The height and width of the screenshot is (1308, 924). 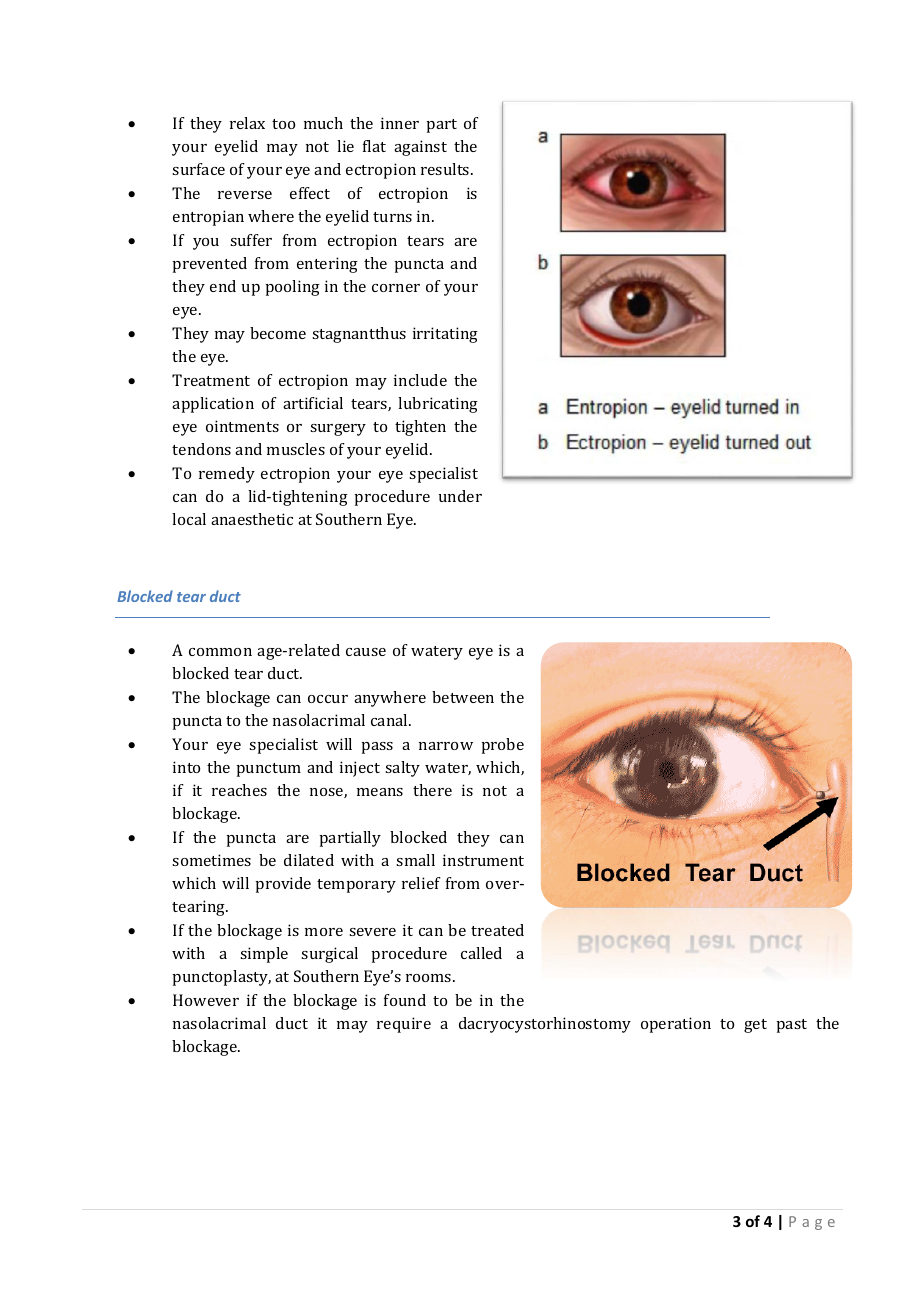 What do you see at coordinates (328, 699) in the screenshot?
I see `occur` at bounding box center [328, 699].
